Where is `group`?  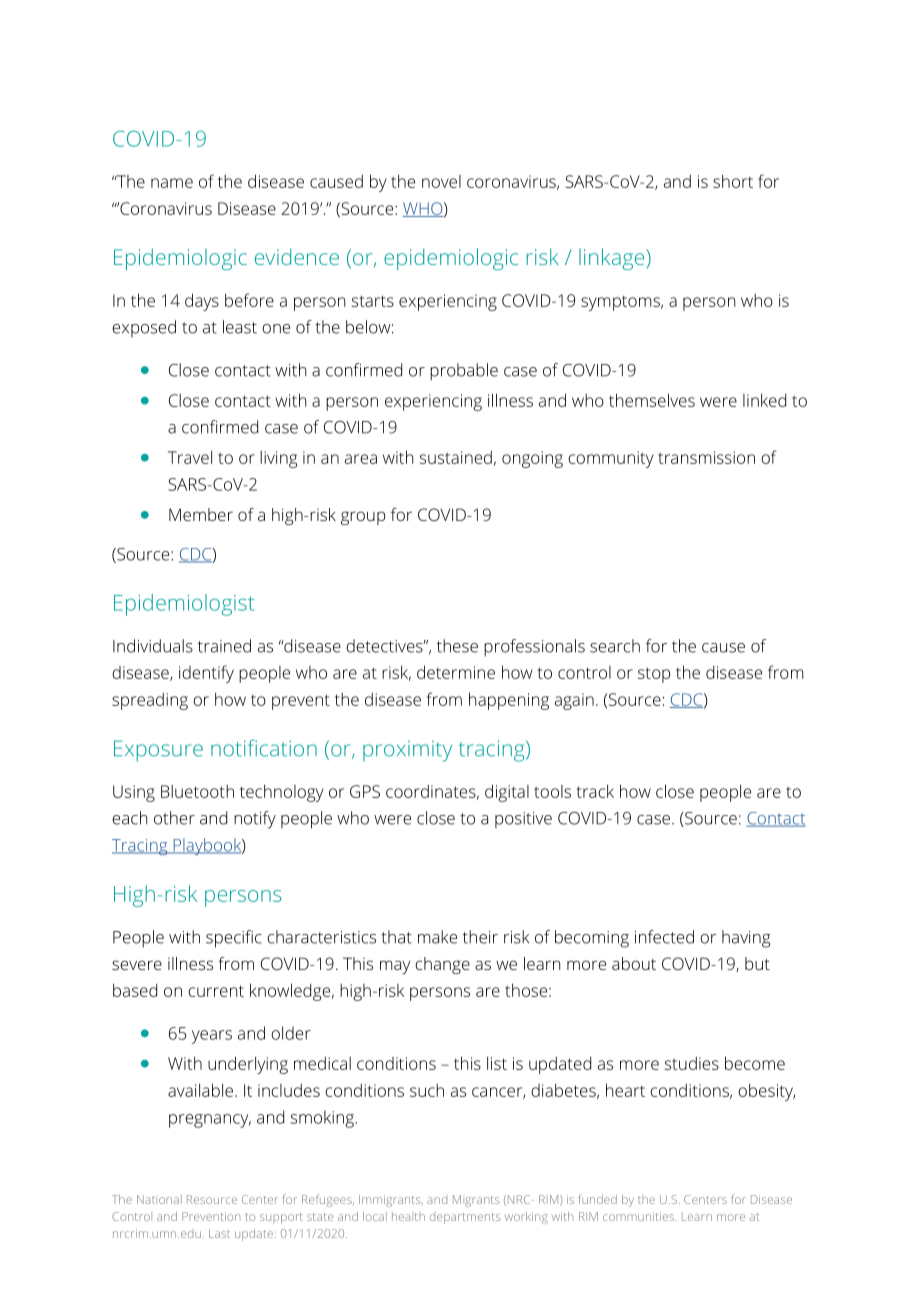 group is located at coordinates (363, 518).
